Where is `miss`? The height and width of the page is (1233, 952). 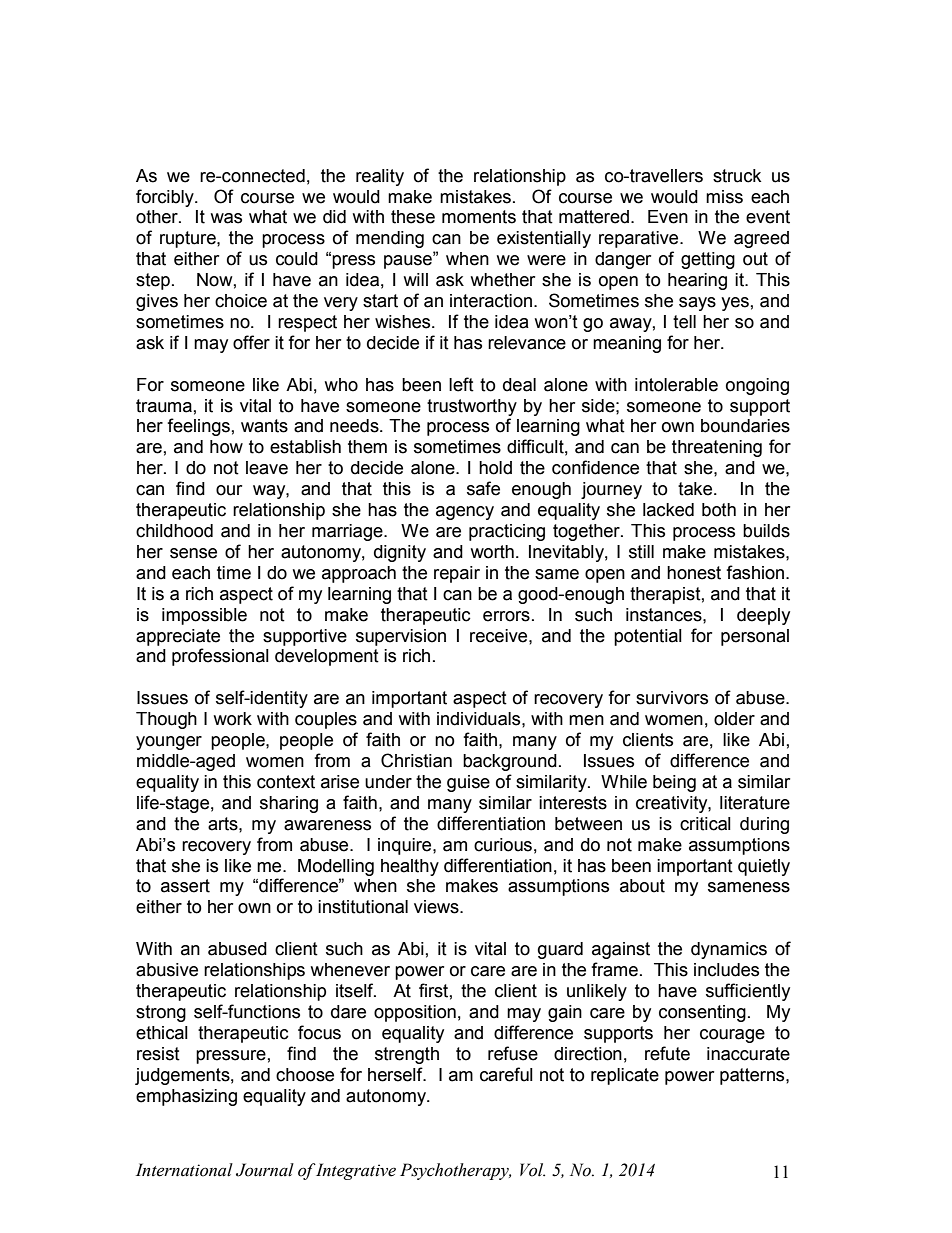
miss is located at coordinates (724, 197).
